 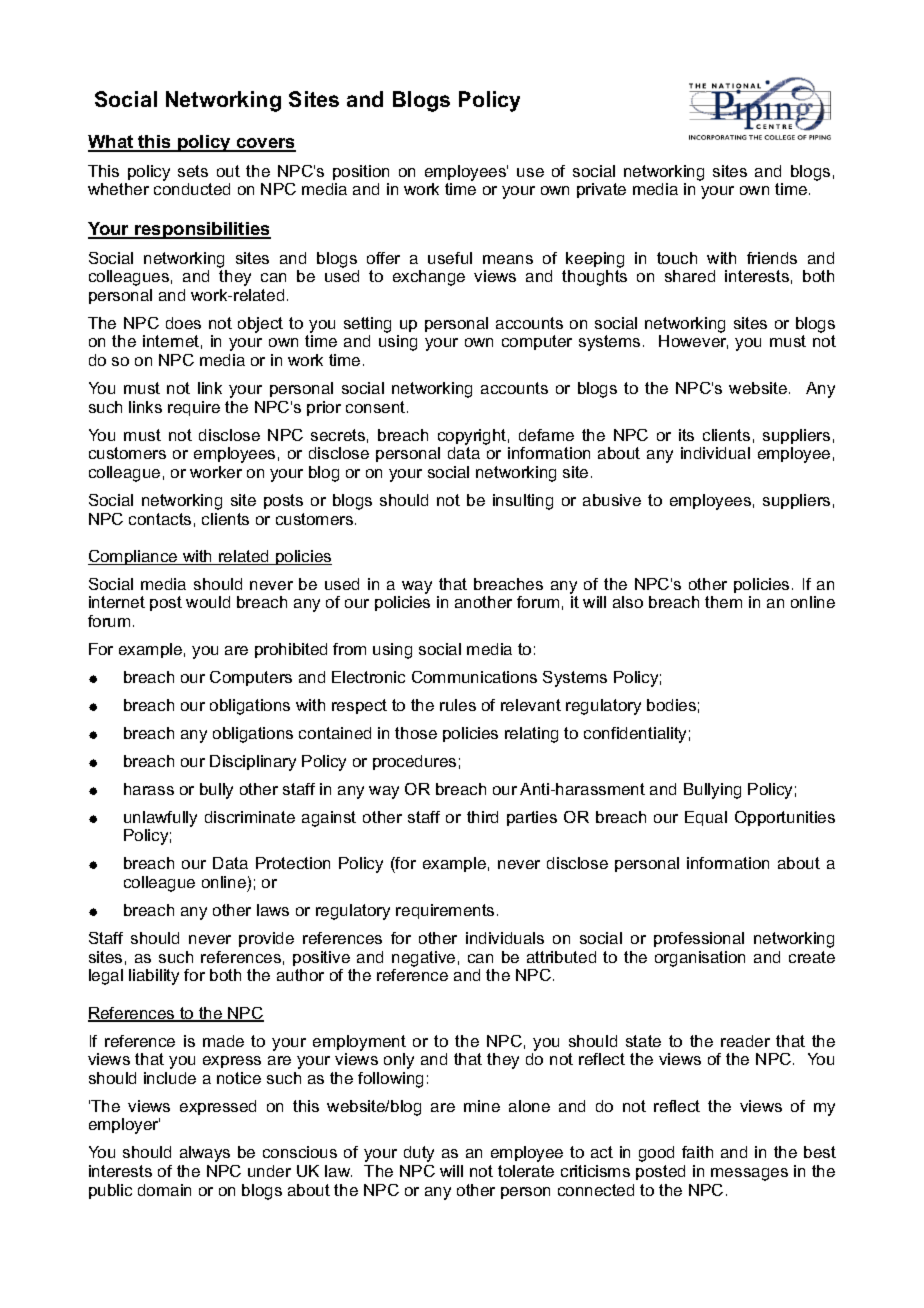 I want to click on sets, so click(x=193, y=171).
